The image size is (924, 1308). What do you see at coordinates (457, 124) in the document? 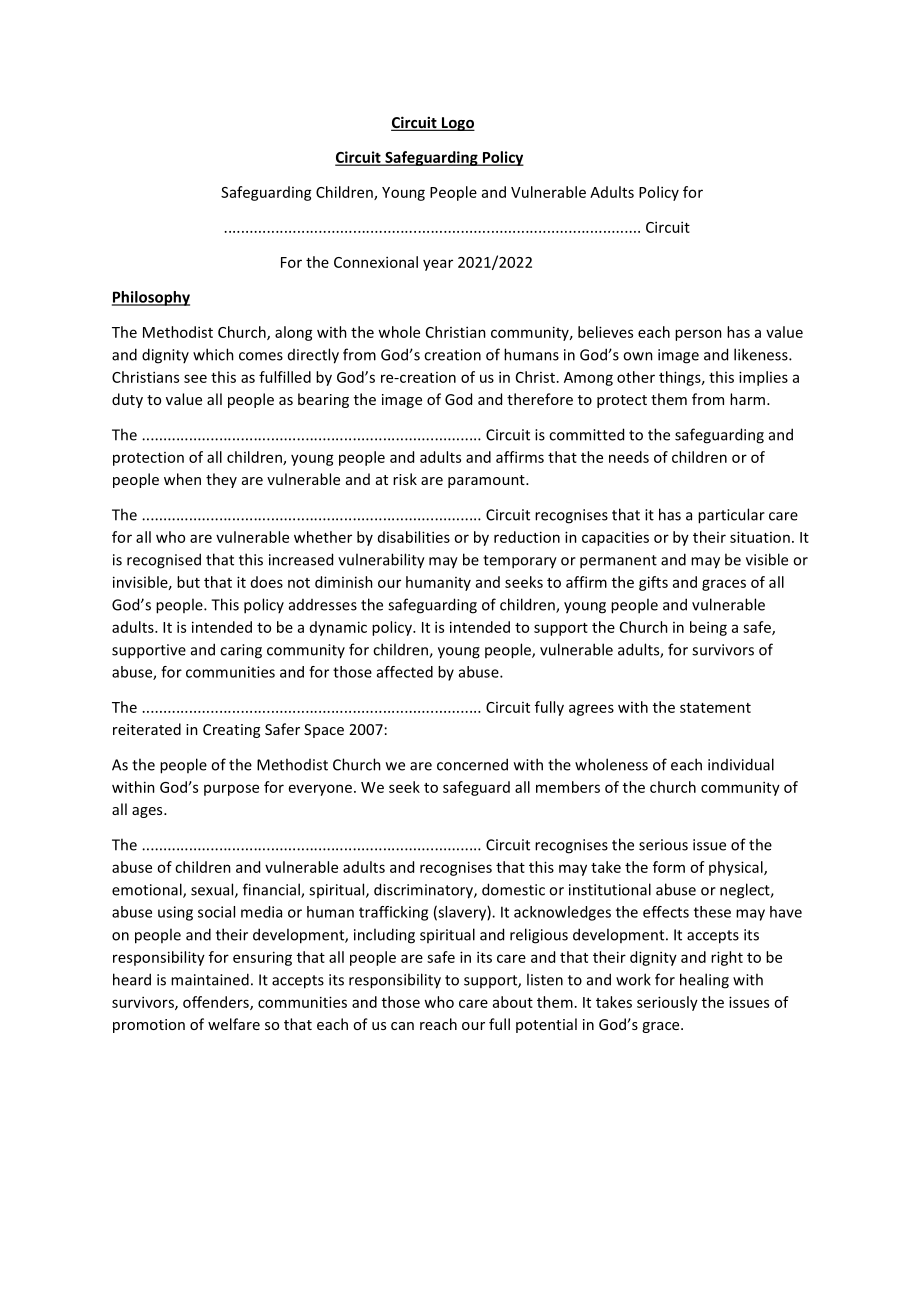
I see `Logo` at bounding box center [457, 124].
